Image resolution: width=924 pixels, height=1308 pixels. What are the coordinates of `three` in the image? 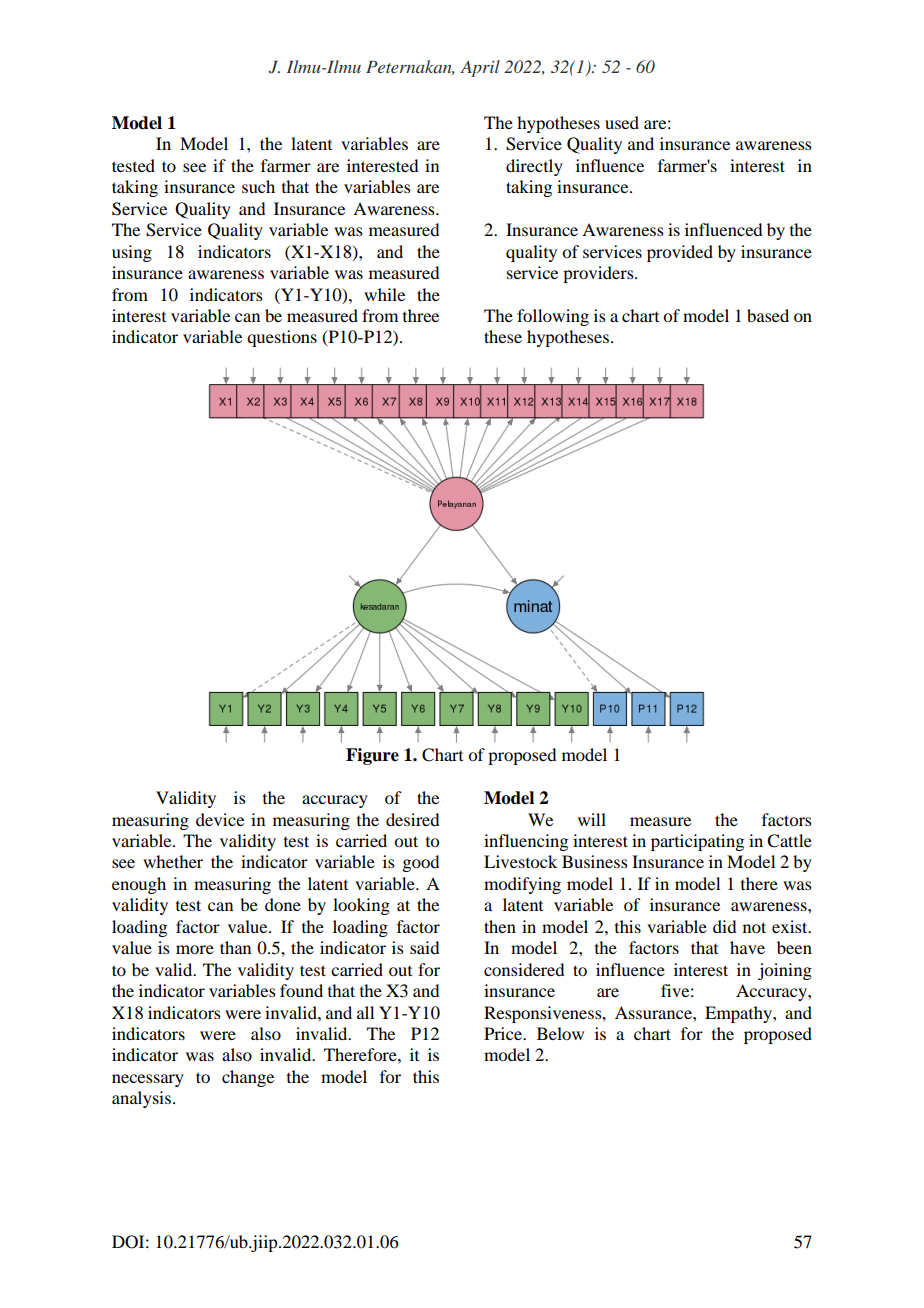 It's located at (421, 315).
